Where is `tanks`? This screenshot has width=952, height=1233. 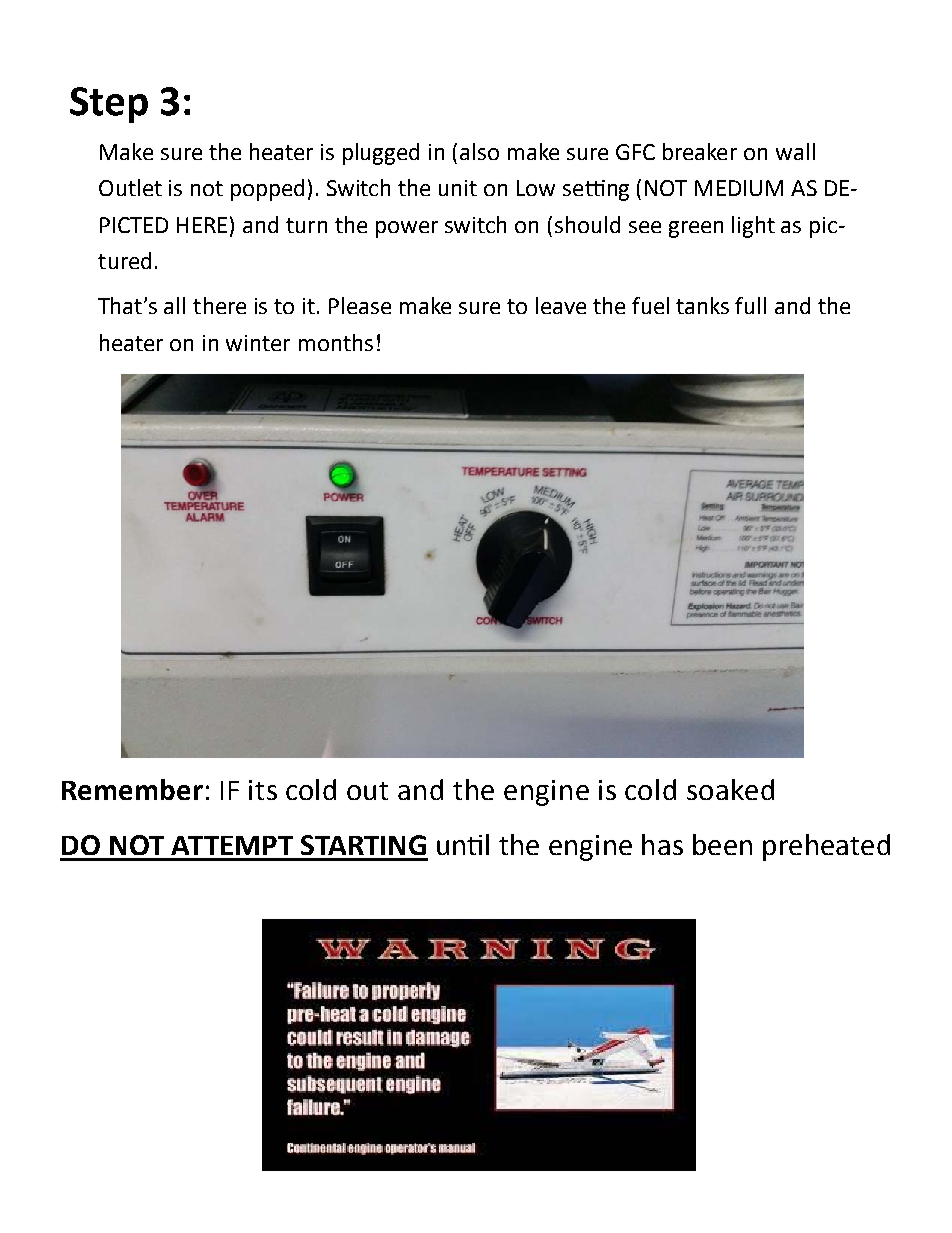 tanks is located at coordinates (702, 305).
